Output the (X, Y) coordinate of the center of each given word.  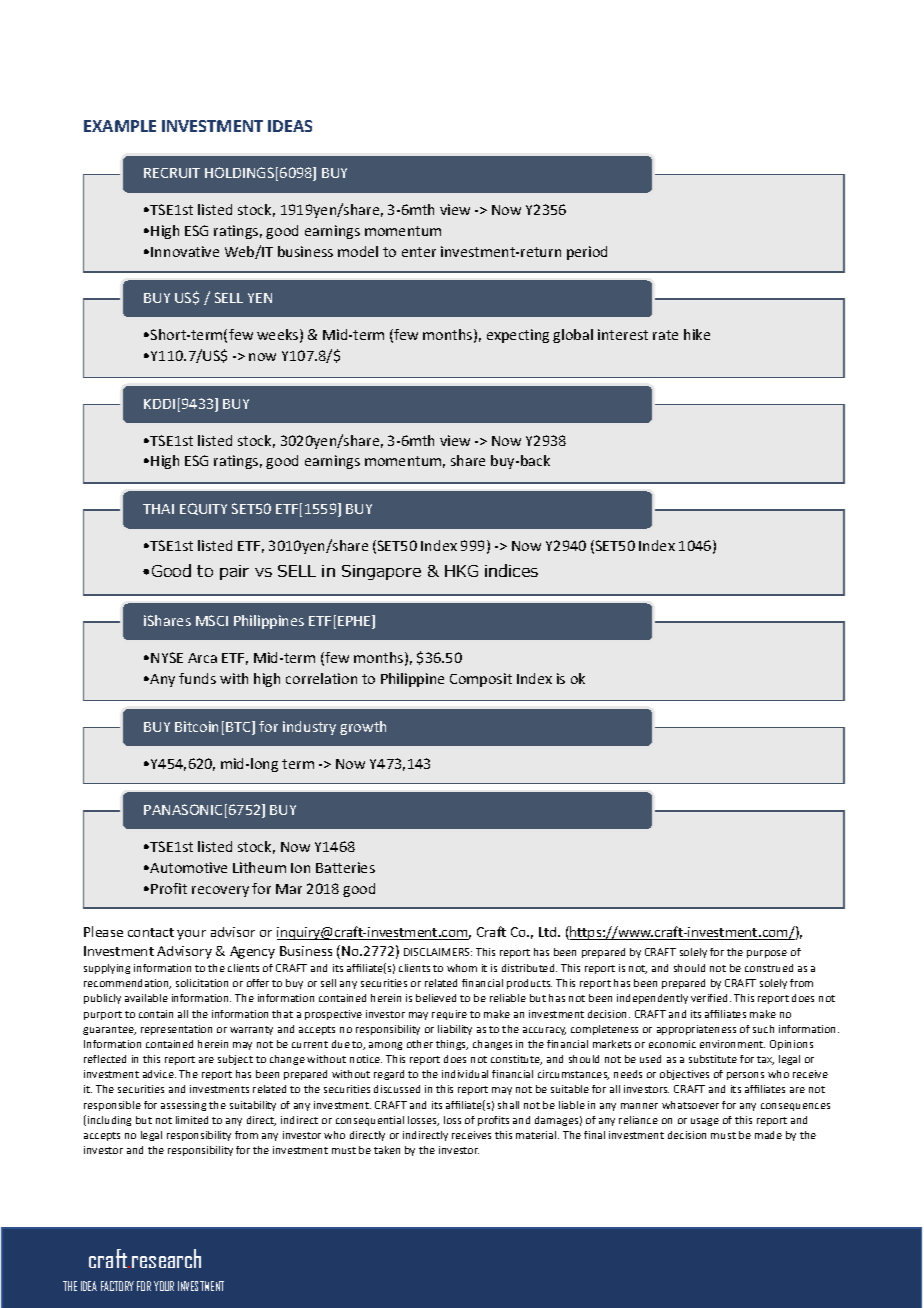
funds (197, 678)
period (587, 253)
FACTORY (117, 1286)
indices (511, 570)
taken (387, 1150)
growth (363, 728)
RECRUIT (172, 173)
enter (419, 252)
